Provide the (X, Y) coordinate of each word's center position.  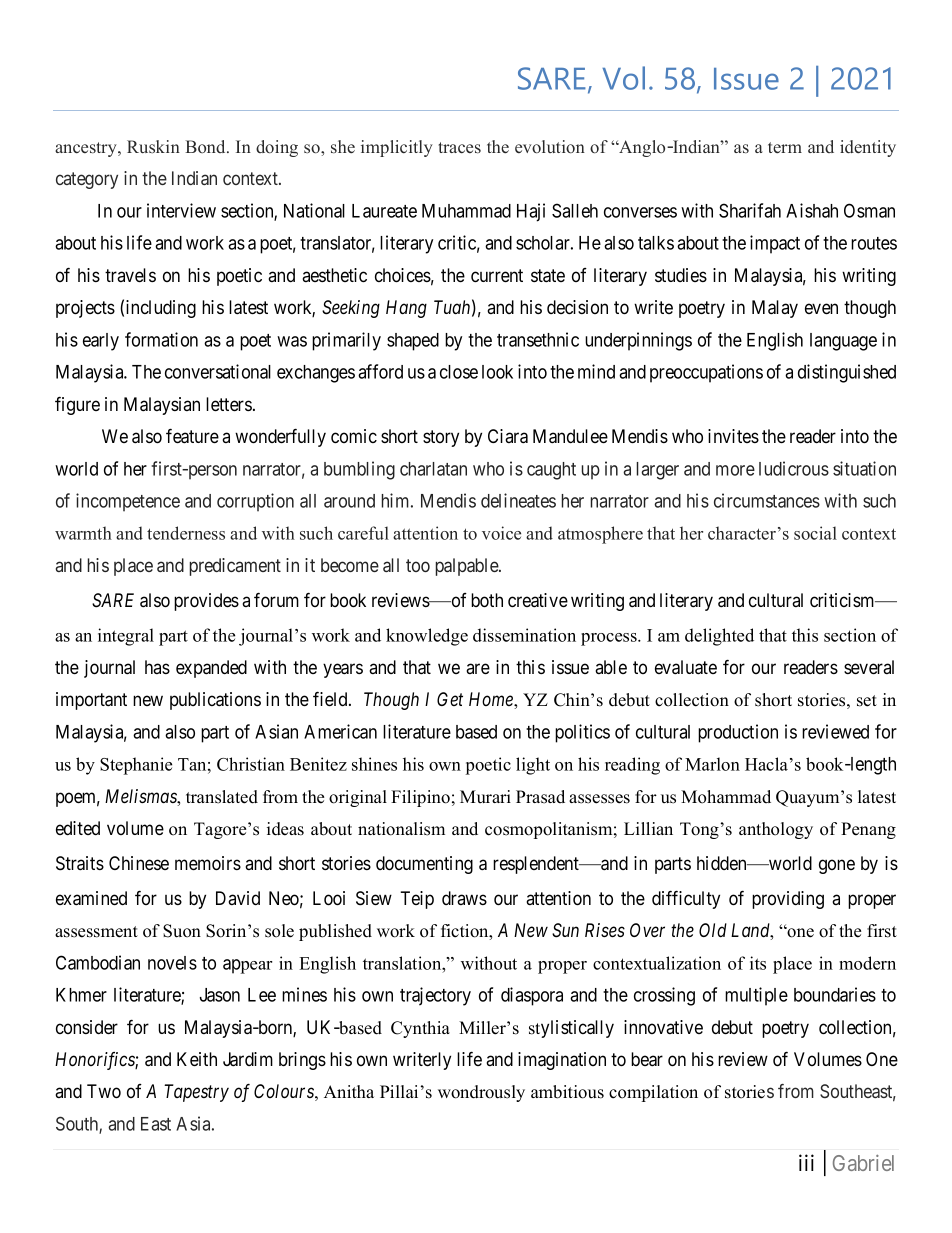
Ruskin (153, 146)
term (785, 147)
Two (104, 1091)
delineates (518, 500)
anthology (776, 830)
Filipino (420, 798)
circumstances (767, 500)
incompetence (128, 502)
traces (459, 147)
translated (222, 797)
